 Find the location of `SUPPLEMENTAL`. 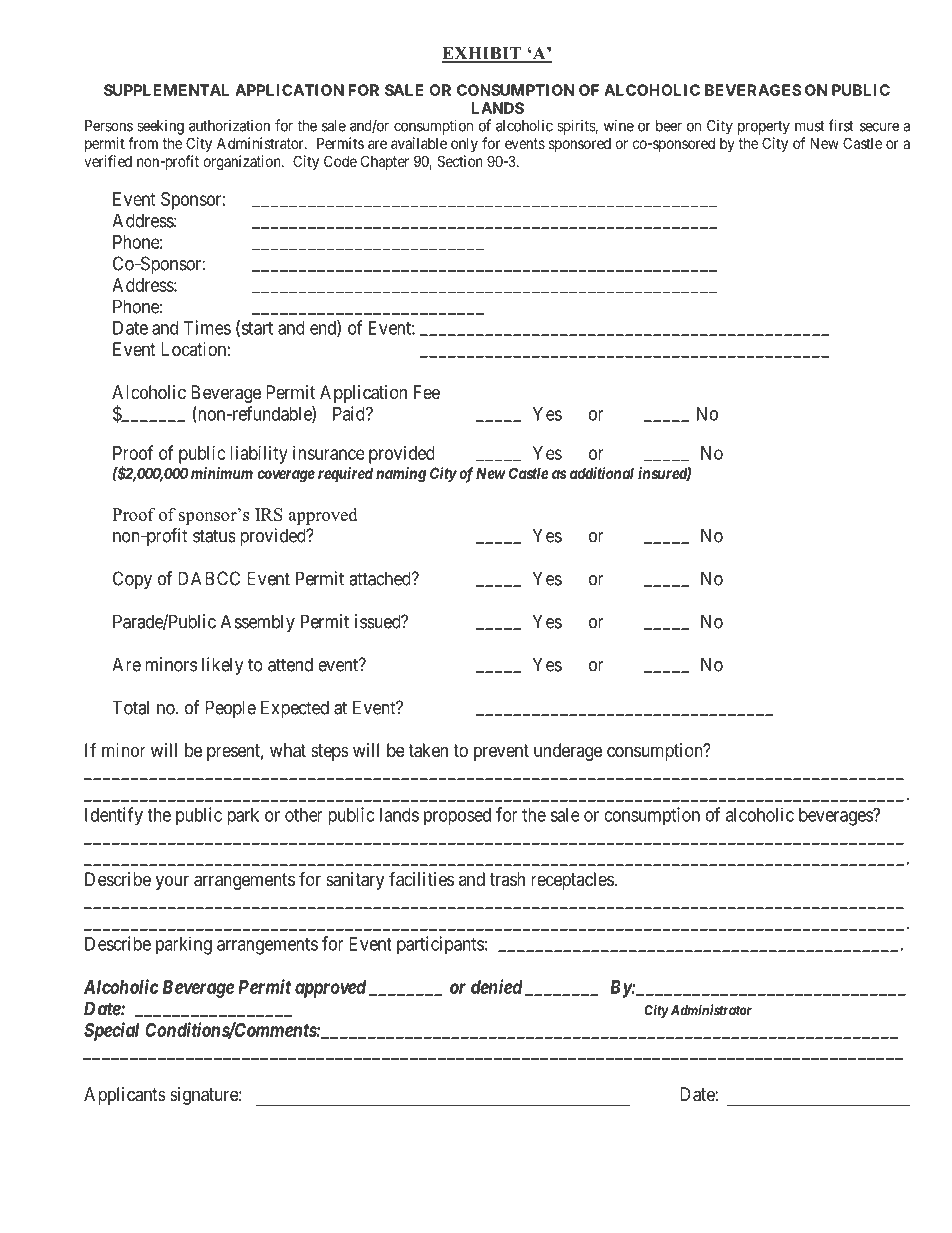

SUPPLEMENTAL is located at coordinates (166, 90).
